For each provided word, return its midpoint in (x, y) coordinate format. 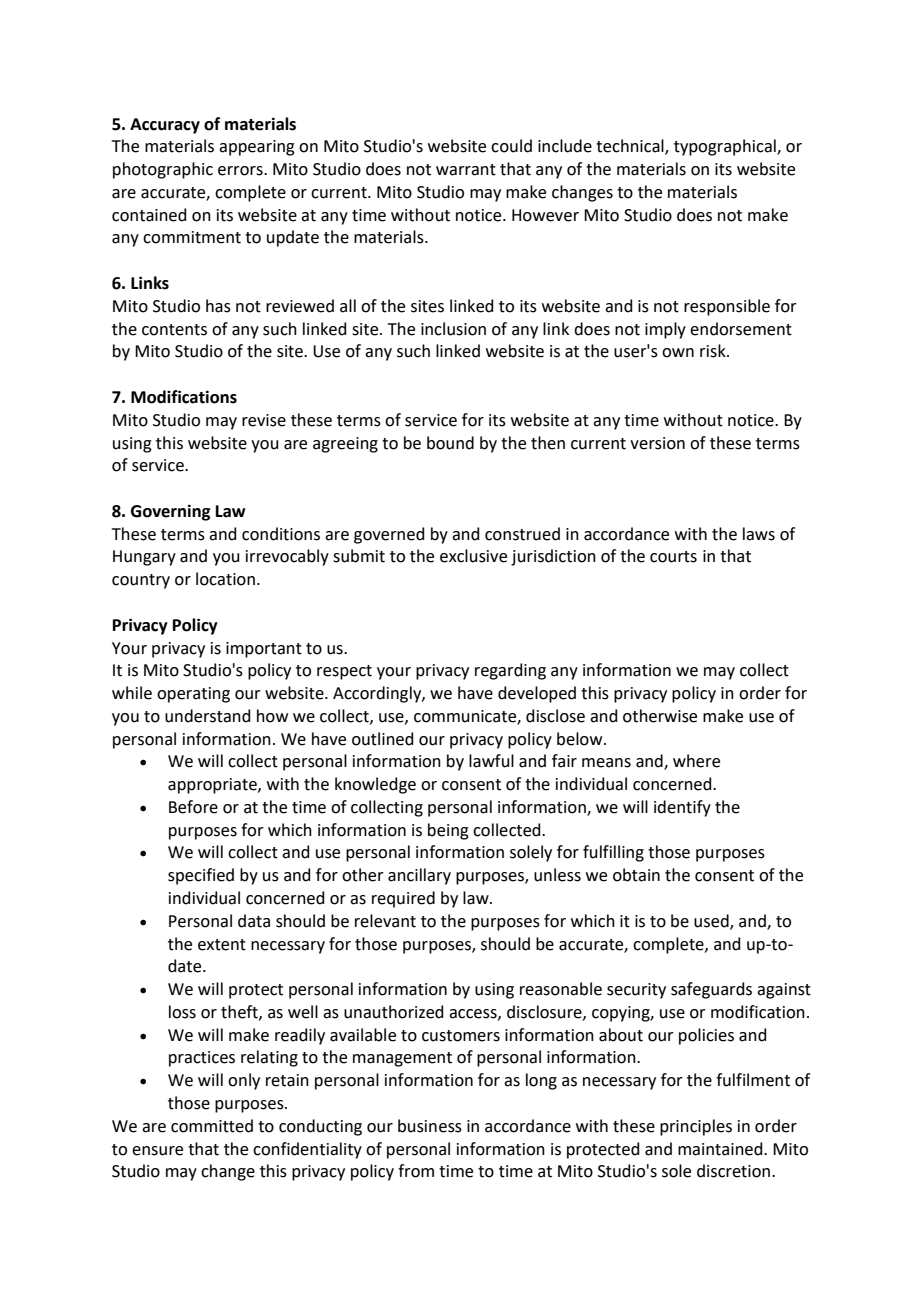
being (448, 831)
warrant (466, 170)
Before (193, 807)
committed (212, 1126)
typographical (726, 147)
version (657, 443)
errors (241, 171)
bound (450, 443)
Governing (171, 512)
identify (682, 808)
